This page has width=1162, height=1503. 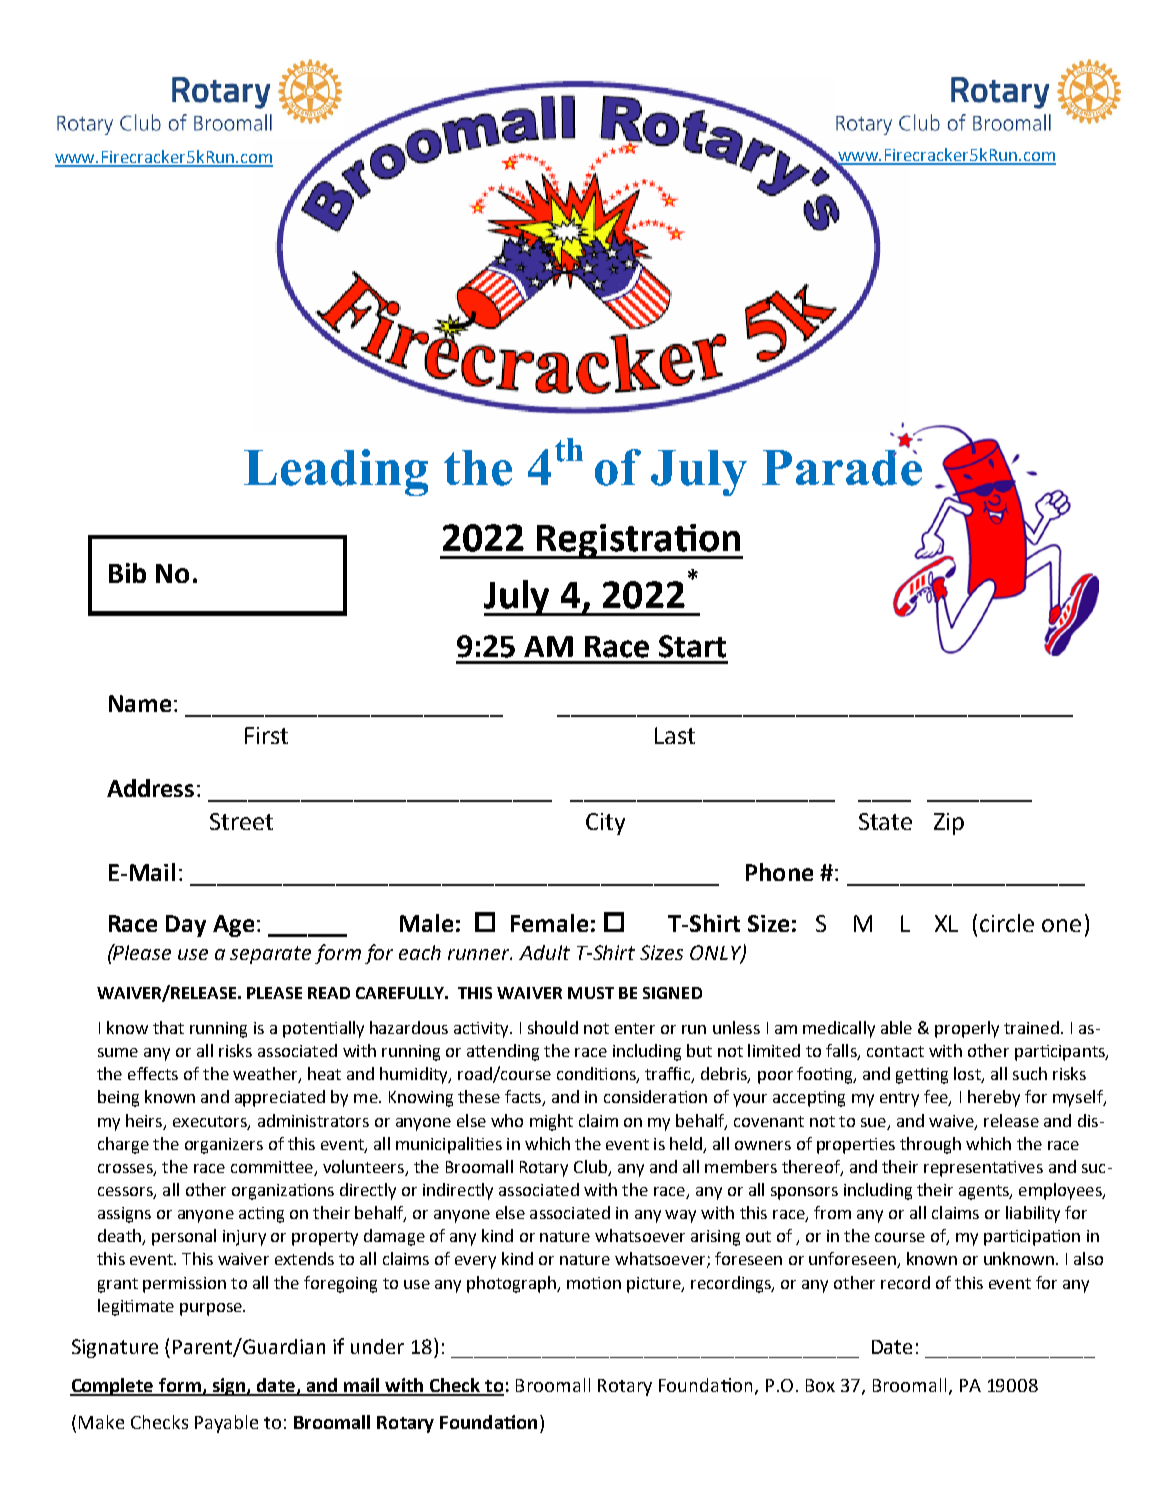 What do you see at coordinates (692, 646) in the page?
I see `Start` at bounding box center [692, 646].
